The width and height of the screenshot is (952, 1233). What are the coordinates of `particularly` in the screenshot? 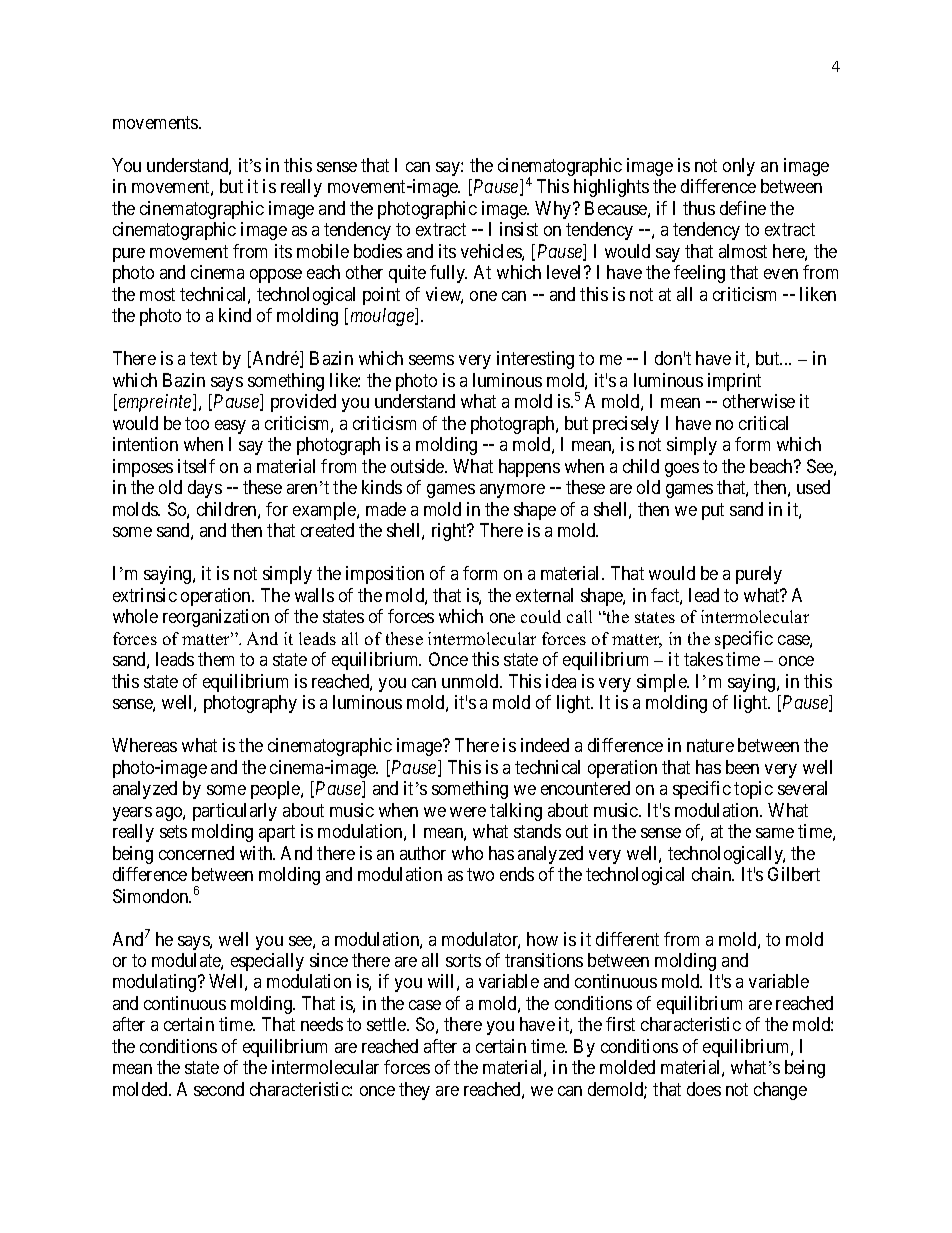 It's located at (235, 812).
